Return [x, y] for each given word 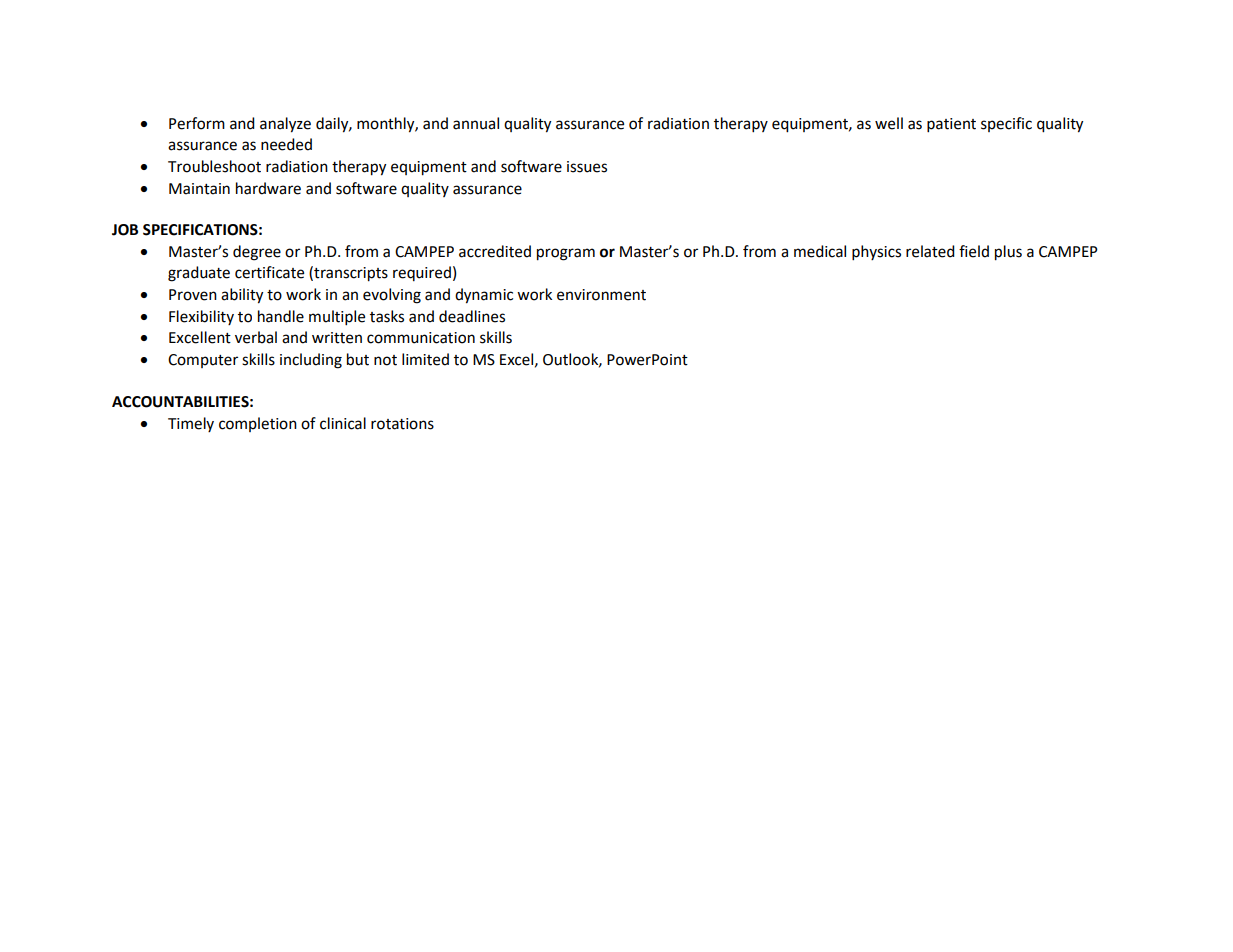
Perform [197, 123]
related [930, 251]
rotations [402, 424]
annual [476, 123]
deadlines [472, 316]
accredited [495, 251]
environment [601, 295]
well [889, 123]
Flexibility [201, 317]
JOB [125, 230]
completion [258, 424]
